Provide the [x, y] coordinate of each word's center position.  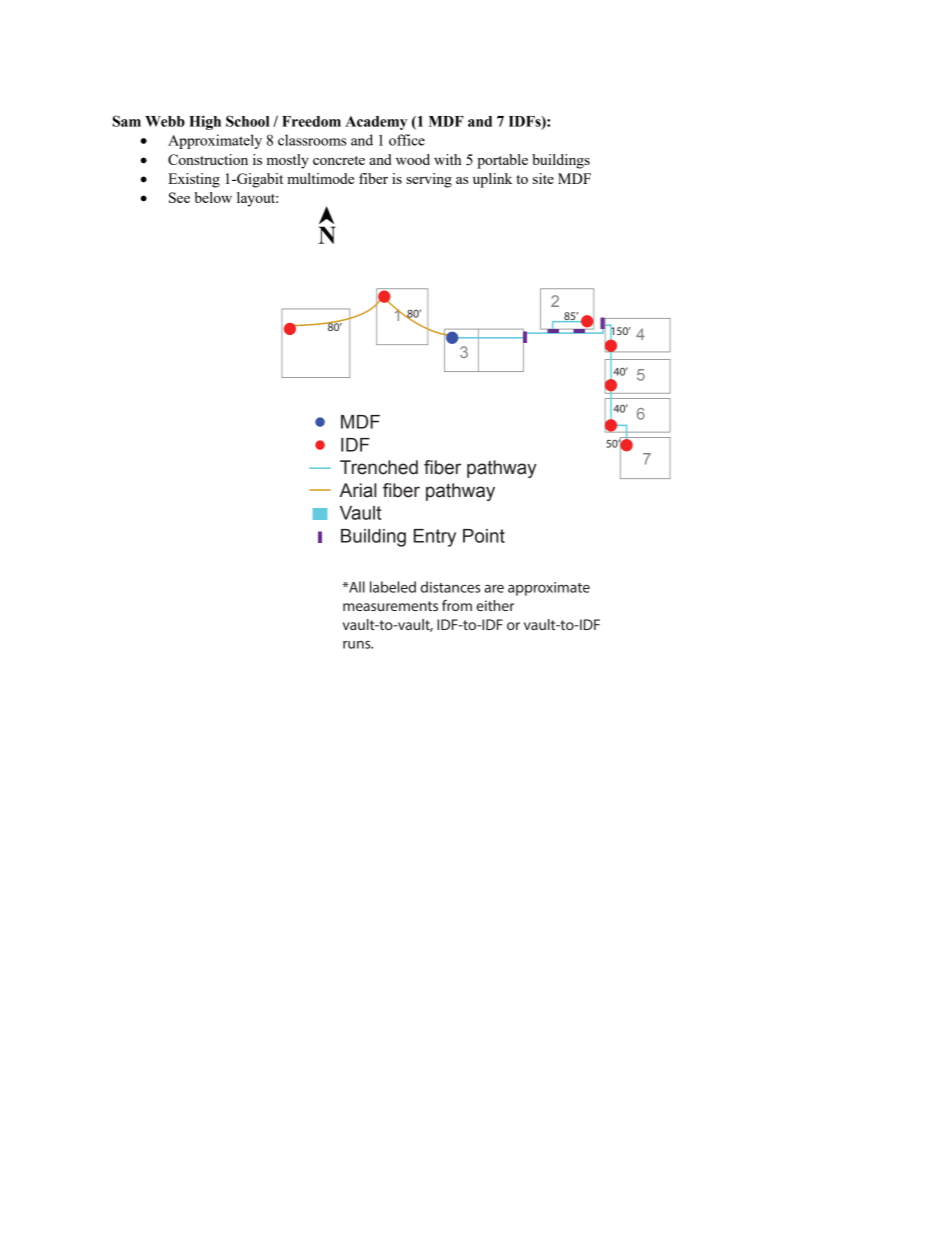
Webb [165, 121]
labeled [393, 587]
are [494, 589]
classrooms [312, 140]
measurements [390, 606]
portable [502, 161]
